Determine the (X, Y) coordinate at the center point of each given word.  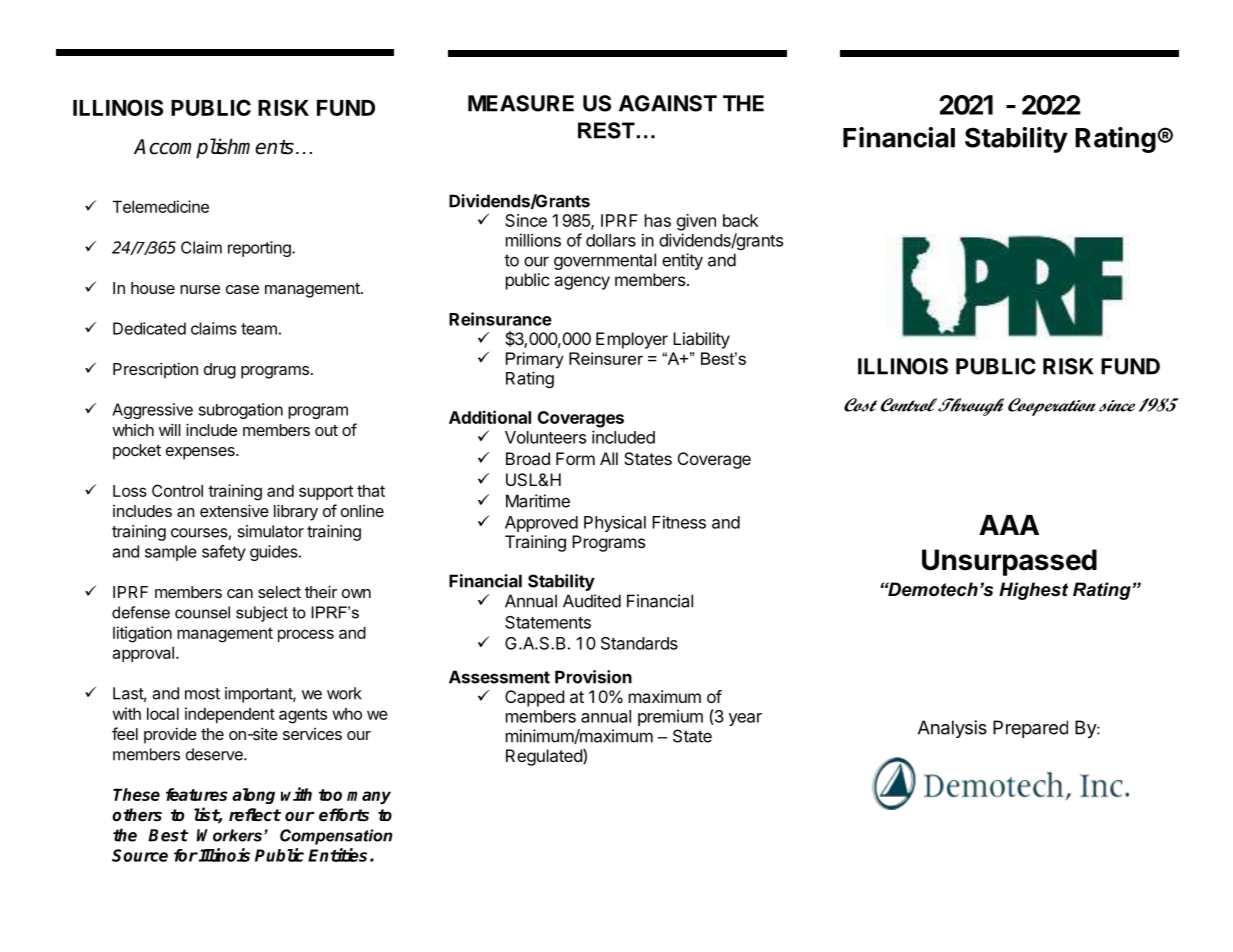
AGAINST (668, 103)
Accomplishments (214, 148)
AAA (1009, 525)
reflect (255, 815)
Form (575, 458)
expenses (201, 453)
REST (606, 130)
